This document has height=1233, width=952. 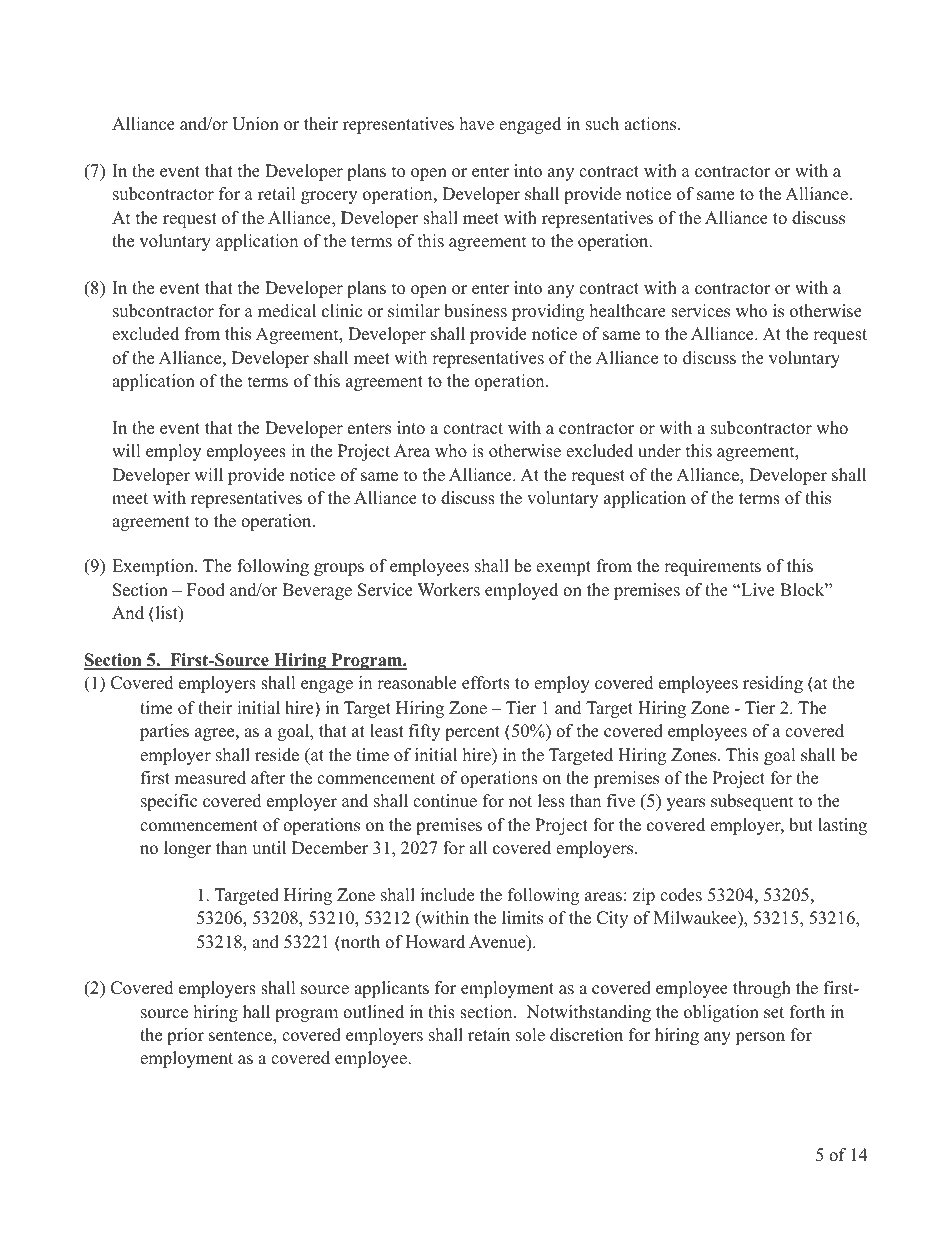 I want to click on set, so click(x=774, y=1013).
